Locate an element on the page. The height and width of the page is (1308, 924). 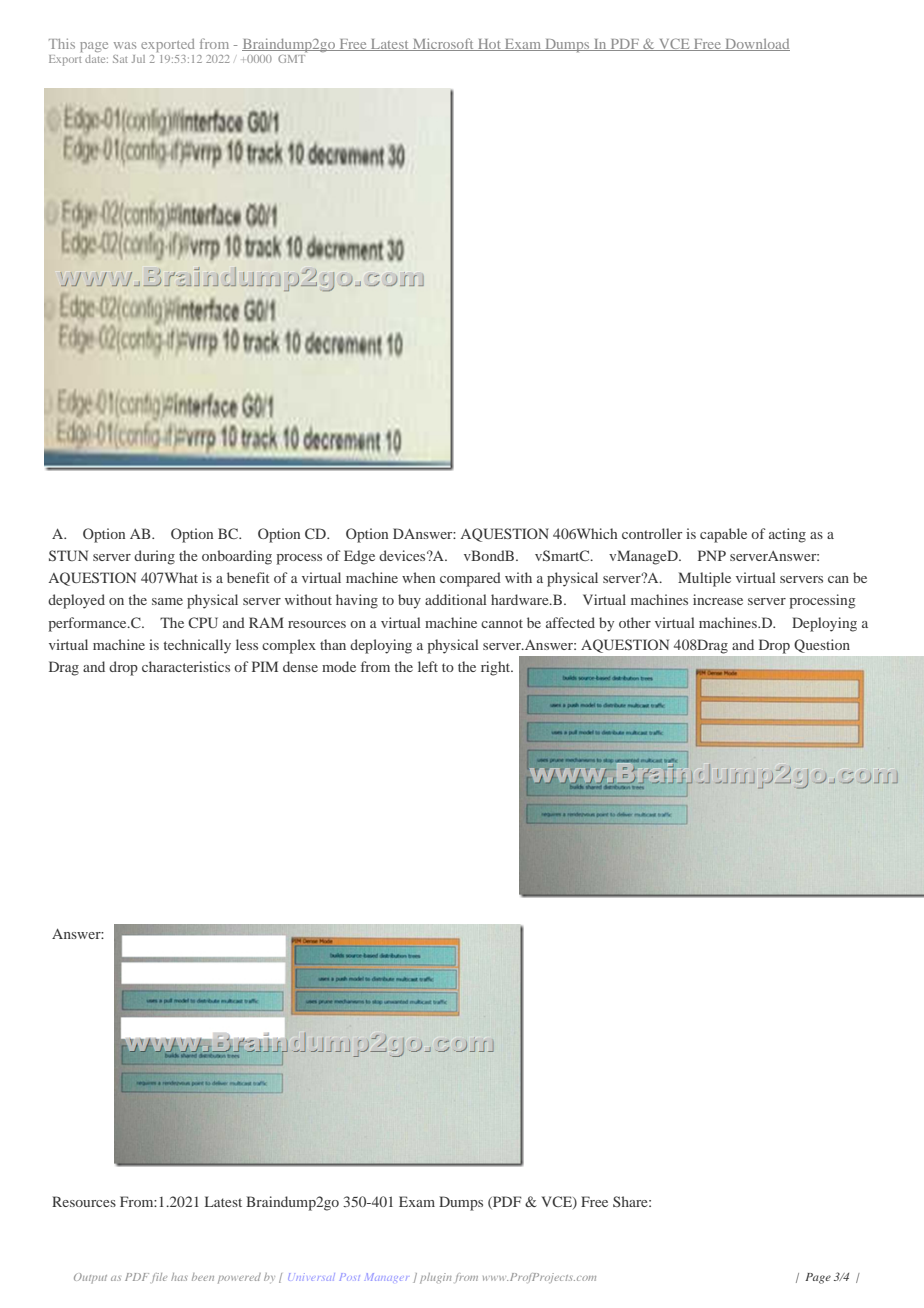
Manager is located at coordinates (387, 1277).
